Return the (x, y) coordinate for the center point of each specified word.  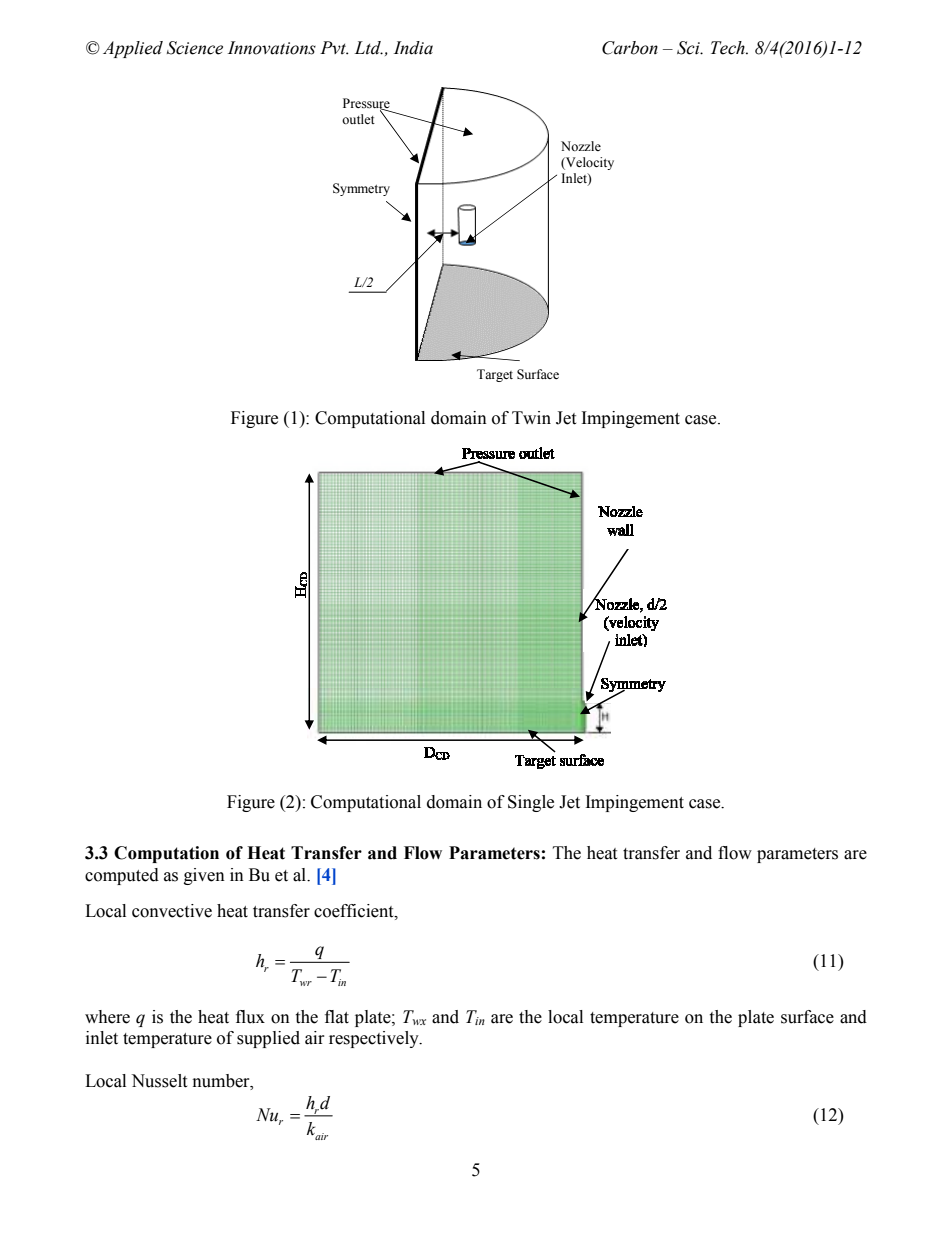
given (204, 876)
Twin (531, 417)
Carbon (630, 48)
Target (495, 375)
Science (195, 48)
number (222, 1081)
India (413, 48)
